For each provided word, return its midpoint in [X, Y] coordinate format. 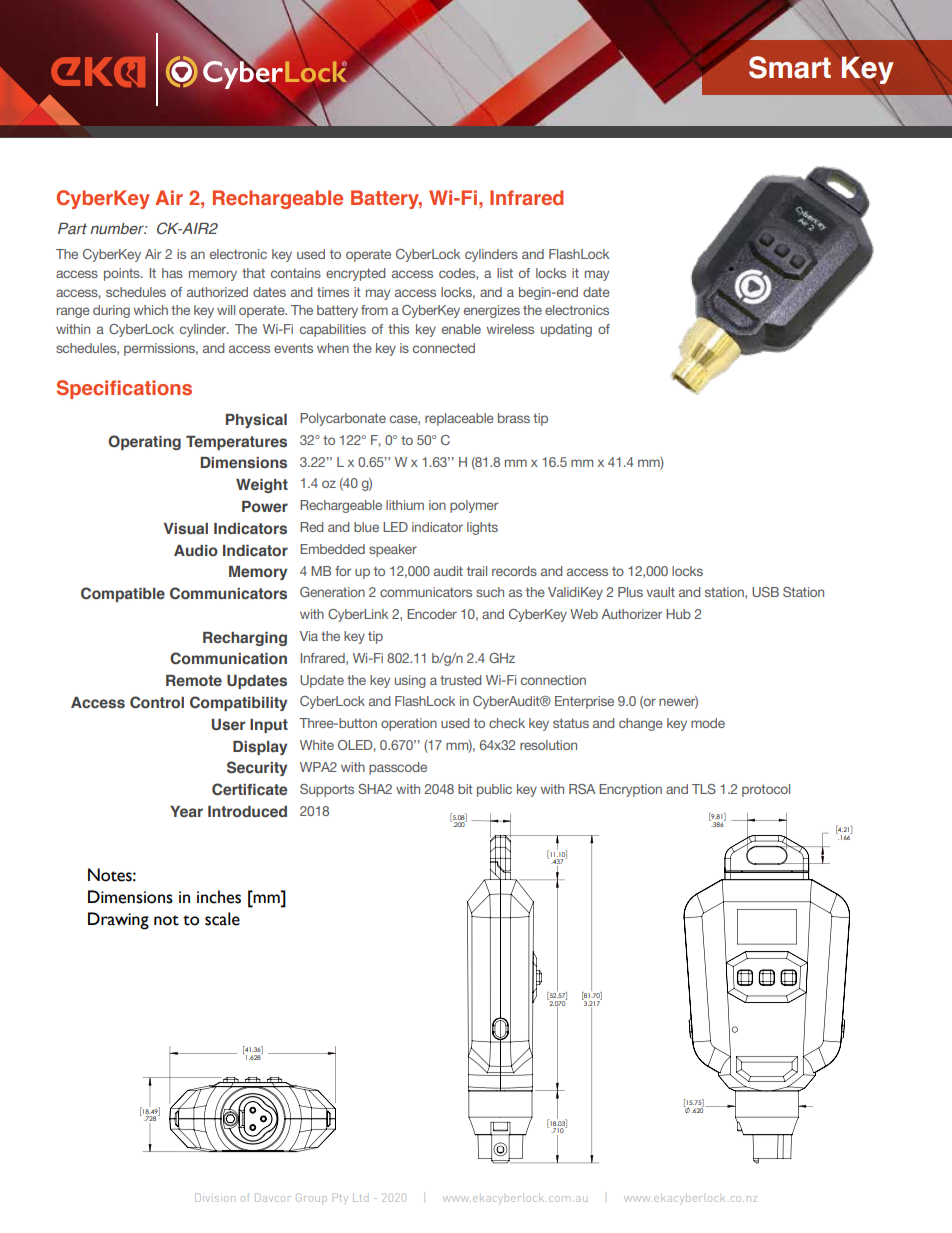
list [505, 273]
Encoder [432, 614]
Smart [790, 67]
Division [215, 1197]
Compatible [123, 594]
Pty [339, 1197]
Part [72, 228]
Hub [678, 614]
